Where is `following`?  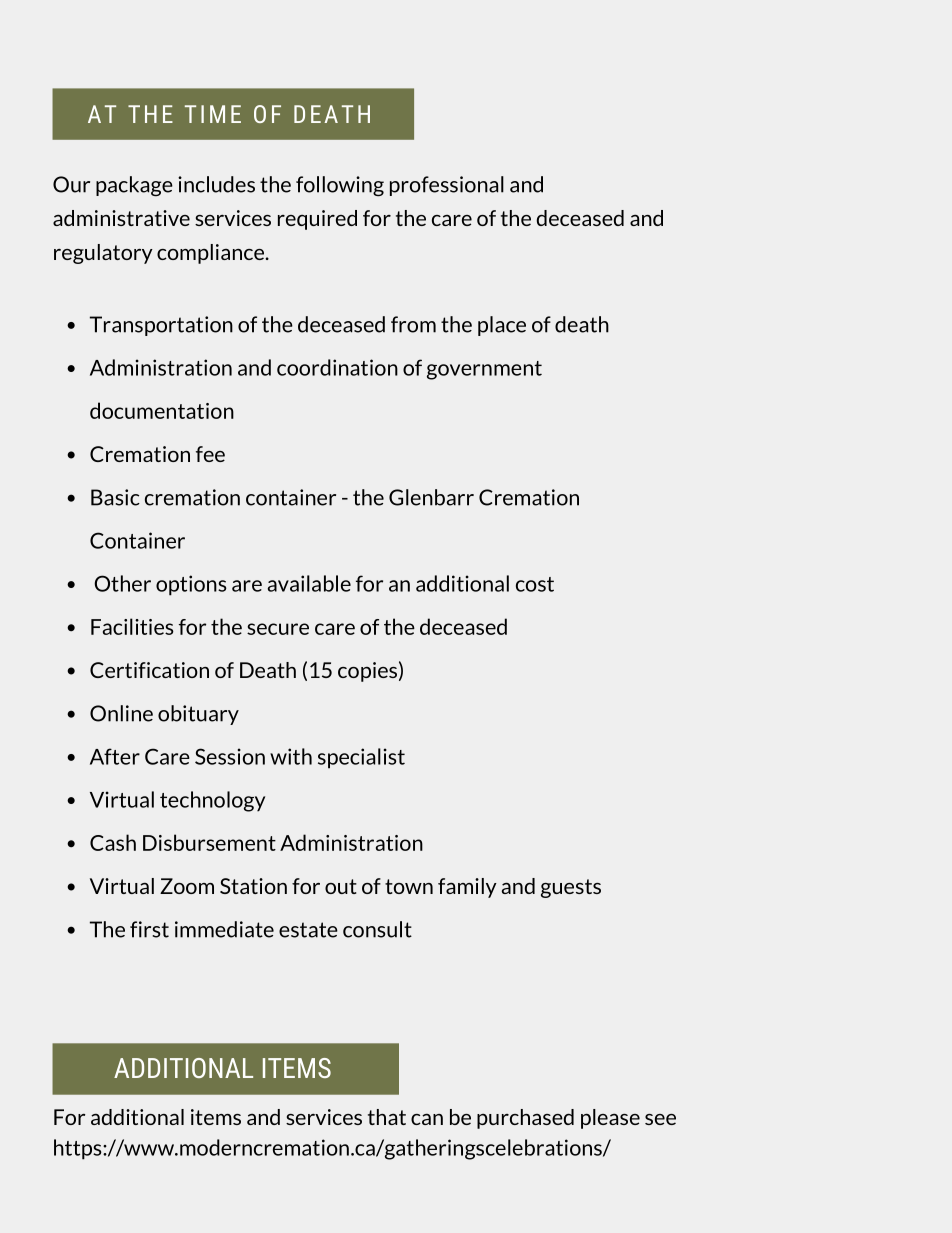
following is located at coordinates (340, 186).
